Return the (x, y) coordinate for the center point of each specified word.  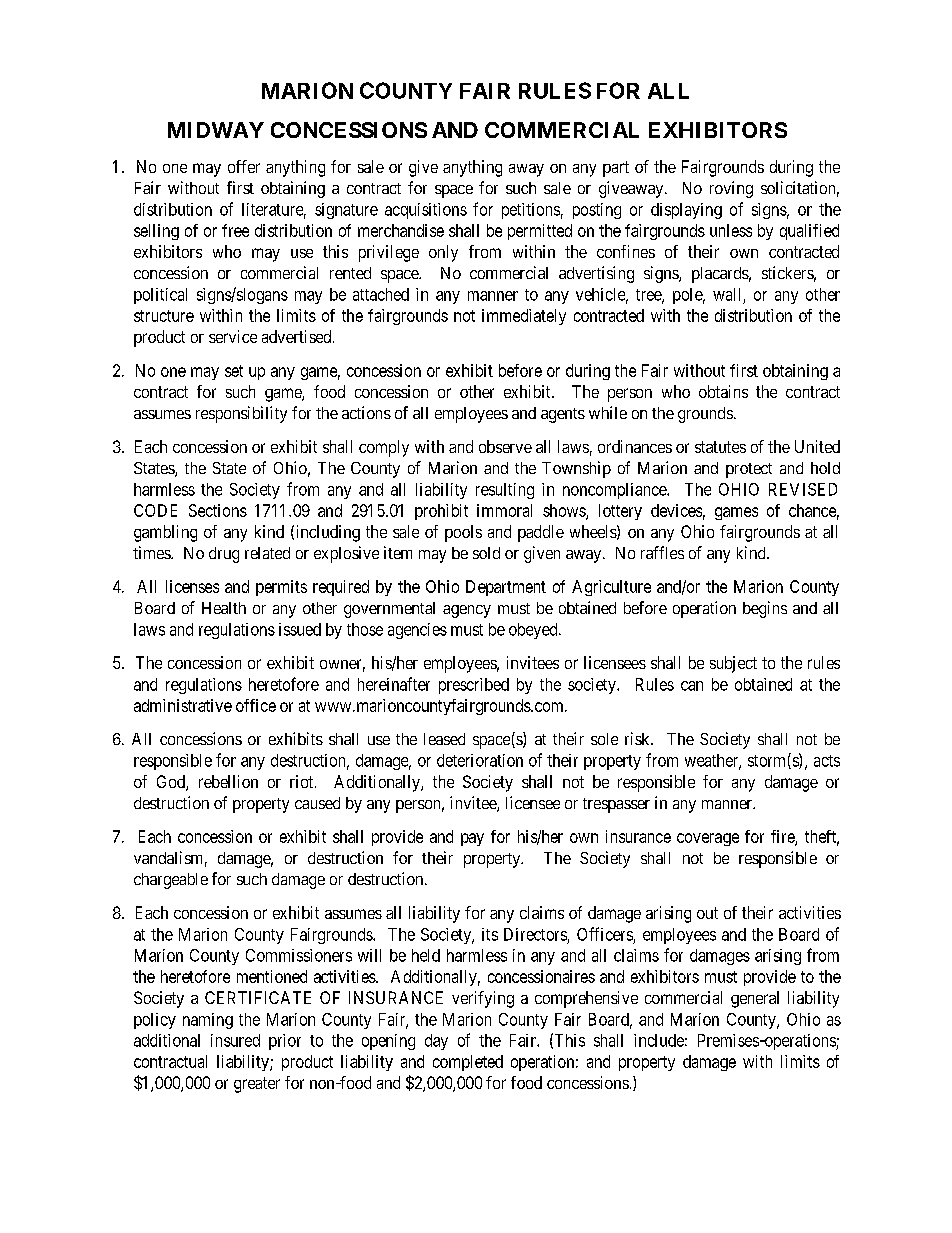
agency (467, 611)
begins (765, 609)
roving (731, 189)
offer (244, 166)
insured (235, 1040)
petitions (531, 211)
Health (224, 608)
